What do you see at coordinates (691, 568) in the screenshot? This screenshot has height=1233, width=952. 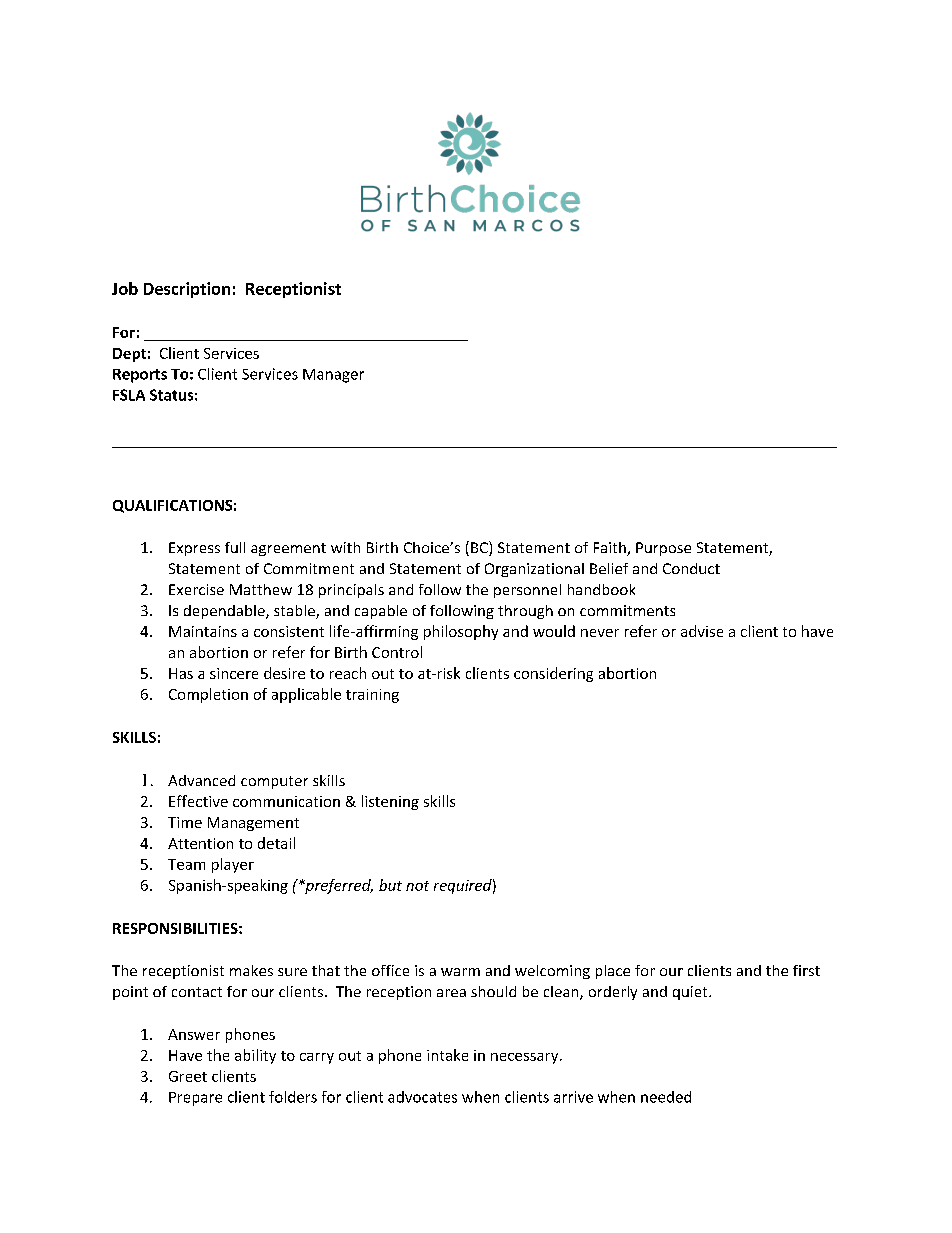 I see `Conduct` at bounding box center [691, 568].
